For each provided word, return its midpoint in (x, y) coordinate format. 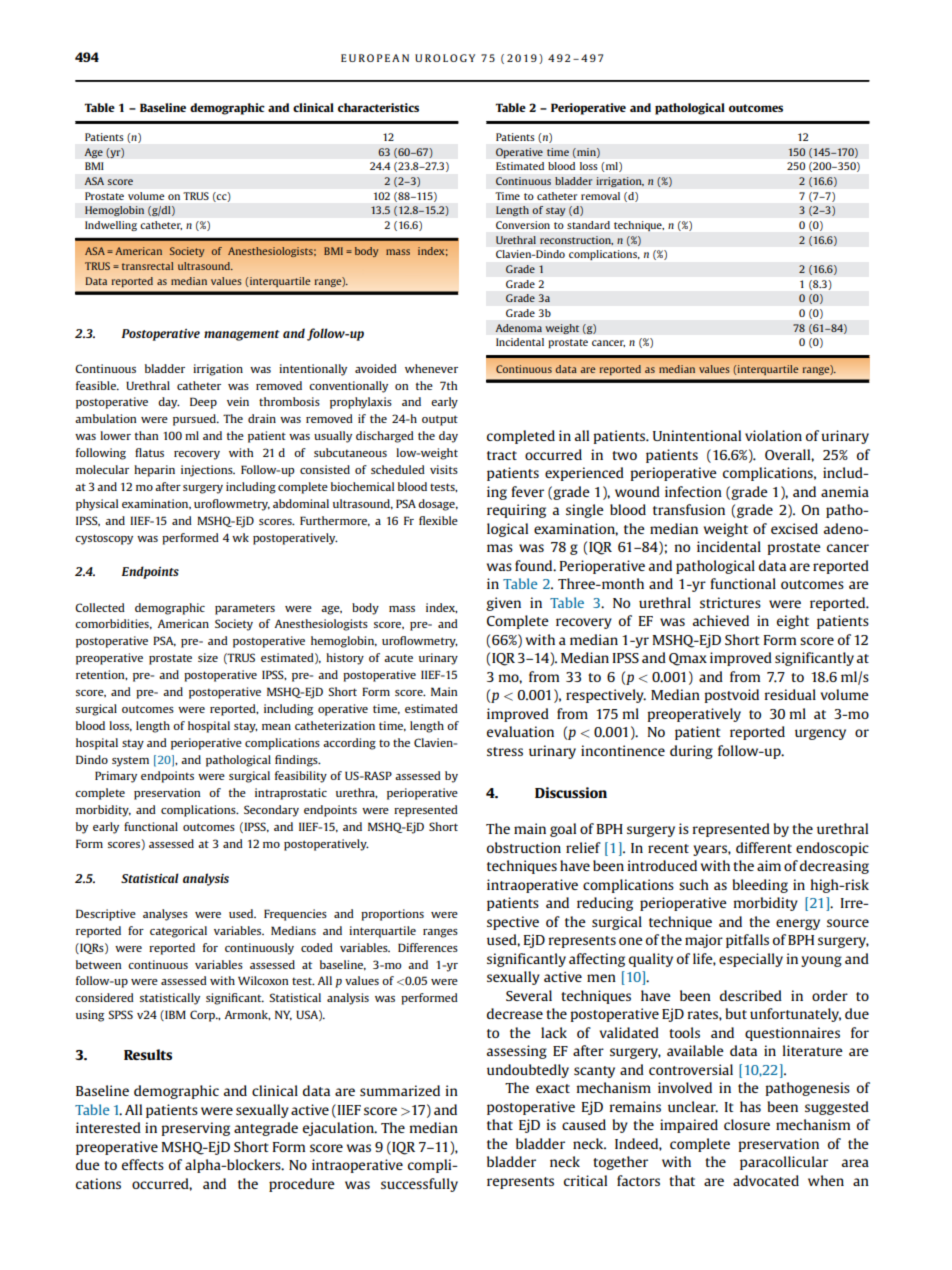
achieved (721, 620)
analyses (165, 915)
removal (600, 196)
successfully (419, 1185)
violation (773, 435)
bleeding (760, 886)
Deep (203, 403)
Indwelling (111, 226)
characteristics (378, 107)
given (503, 604)
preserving (195, 1129)
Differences (428, 947)
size (208, 657)
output (440, 420)
